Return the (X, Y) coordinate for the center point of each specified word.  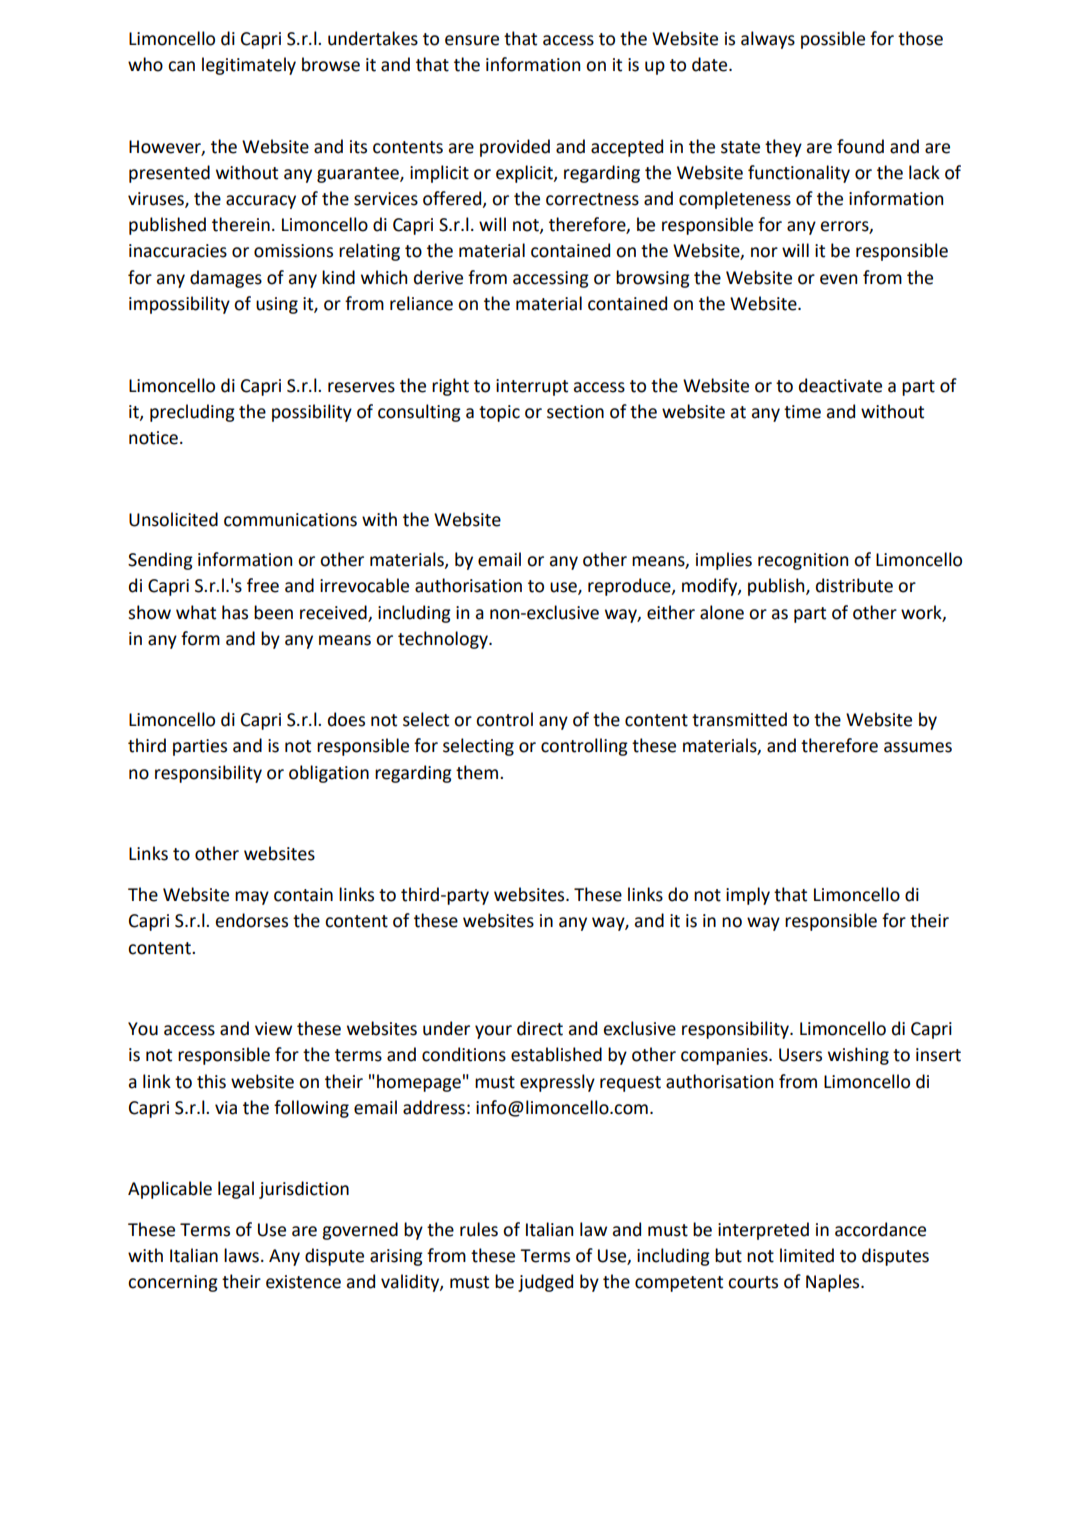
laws (241, 1255)
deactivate (840, 385)
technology (444, 640)
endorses (251, 920)
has (235, 612)
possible (833, 40)
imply (748, 896)
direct (540, 1028)
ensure (472, 40)
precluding (192, 413)
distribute (854, 585)
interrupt (532, 387)
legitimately (249, 66)
